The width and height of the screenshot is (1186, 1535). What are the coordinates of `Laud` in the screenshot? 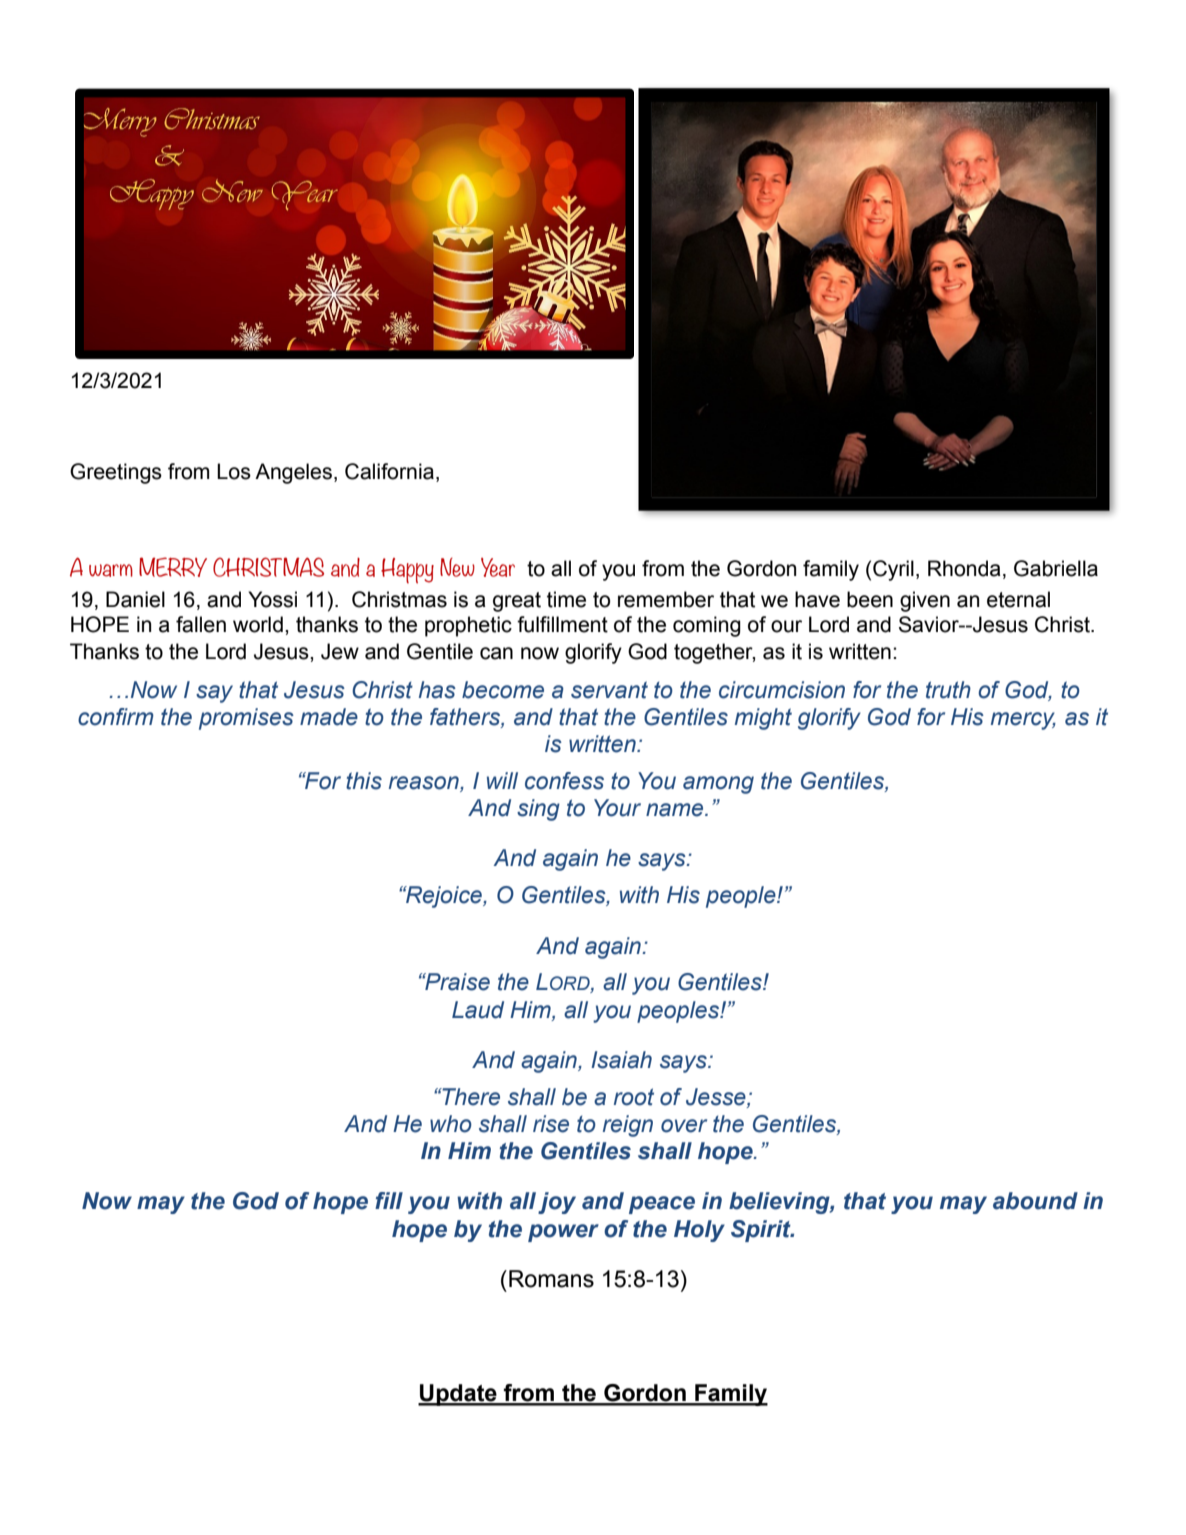 It's located at (478, 1010).
